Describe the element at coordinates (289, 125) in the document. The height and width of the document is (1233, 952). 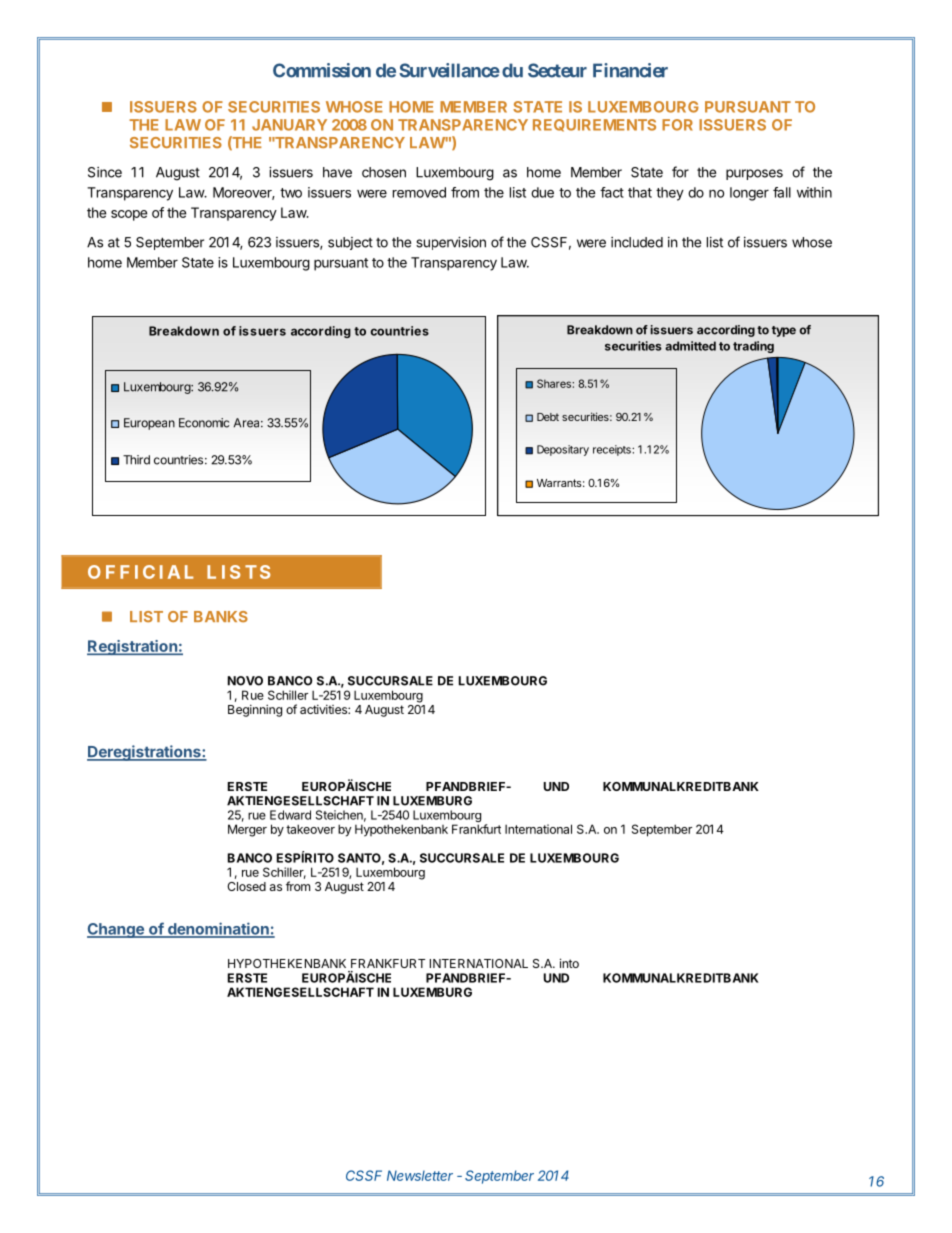
I see `JANUARY` at that location.
